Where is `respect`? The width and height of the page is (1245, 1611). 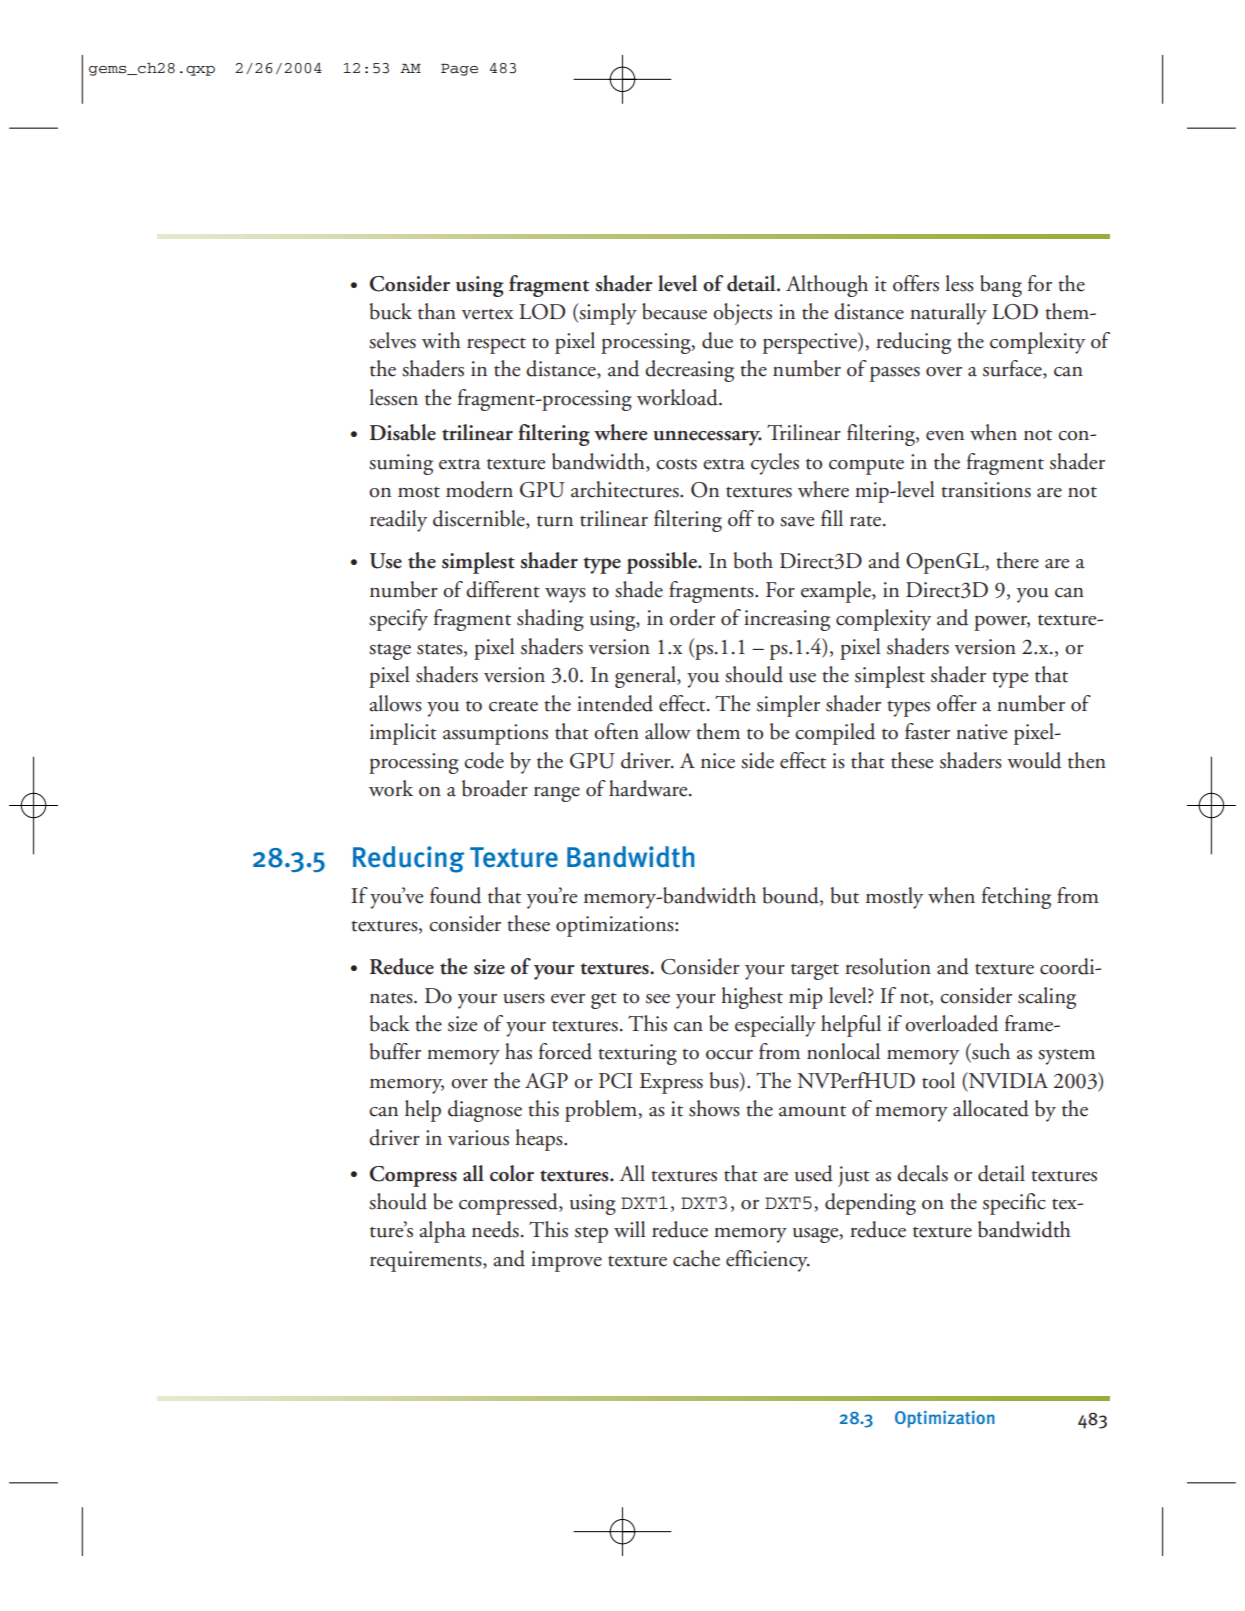
respect is located at coordinates (496, 346).
